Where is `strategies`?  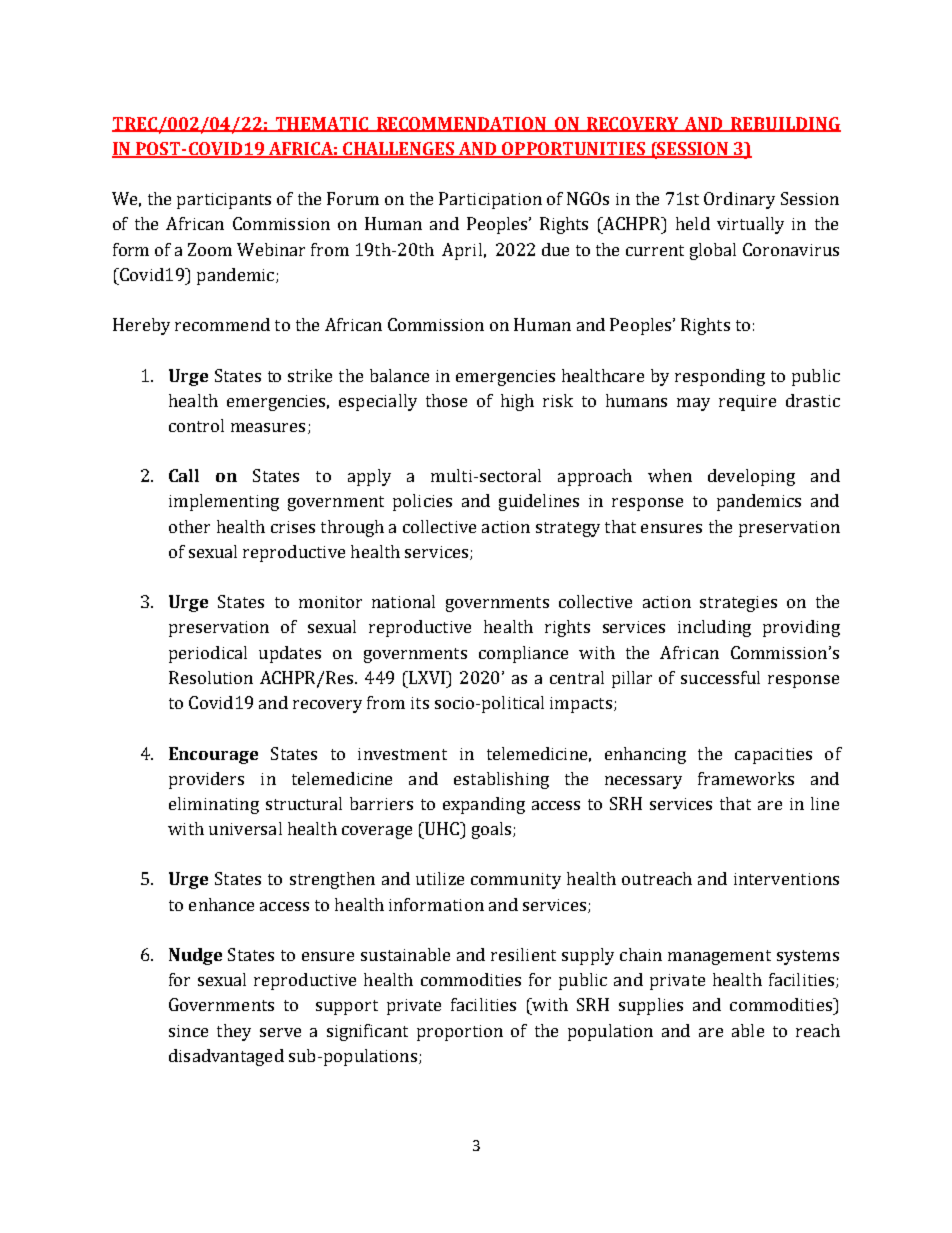
strategies is located at coordinates (738, 604).
